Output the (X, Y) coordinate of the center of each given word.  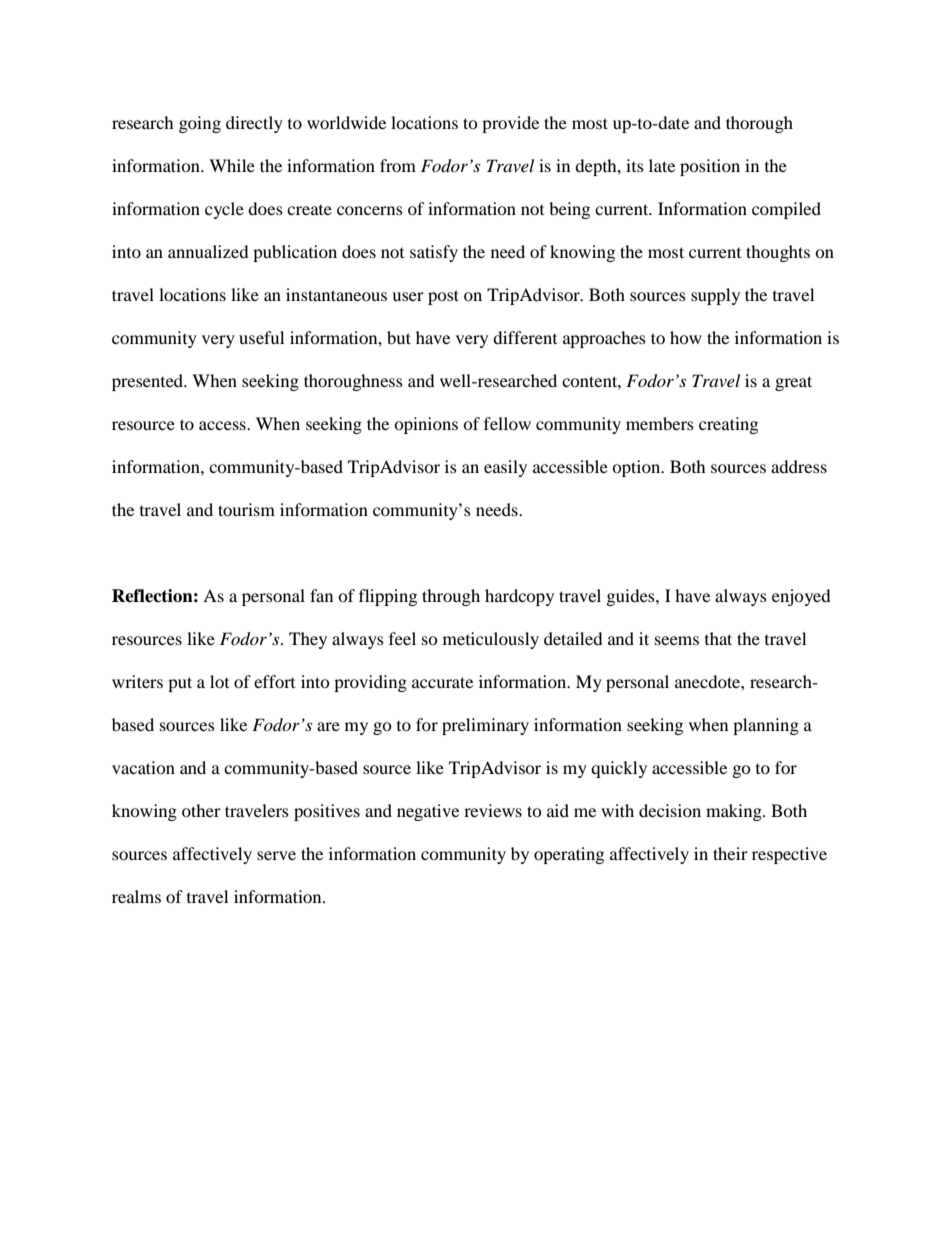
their (730, 853)
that (718, 638)
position (710, 167)
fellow (507, 423)
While (232, 165)
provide (510, 124)
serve (276, 855)
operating (569, 855)
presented (149, 382)
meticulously (491, 640)
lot (219, 681)
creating (728, 425)
